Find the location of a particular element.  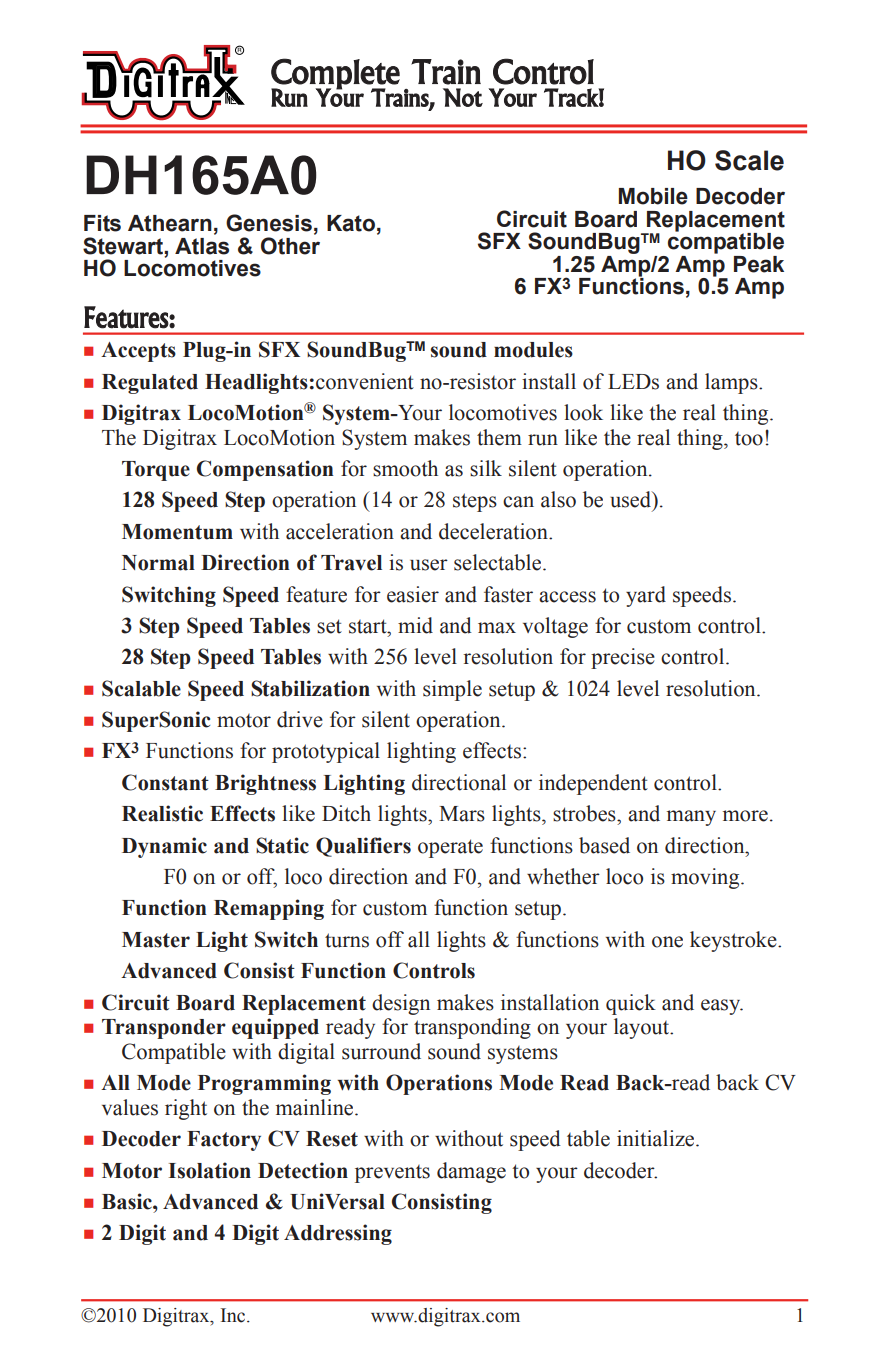

Fits is located at coordinates (102, 223).
